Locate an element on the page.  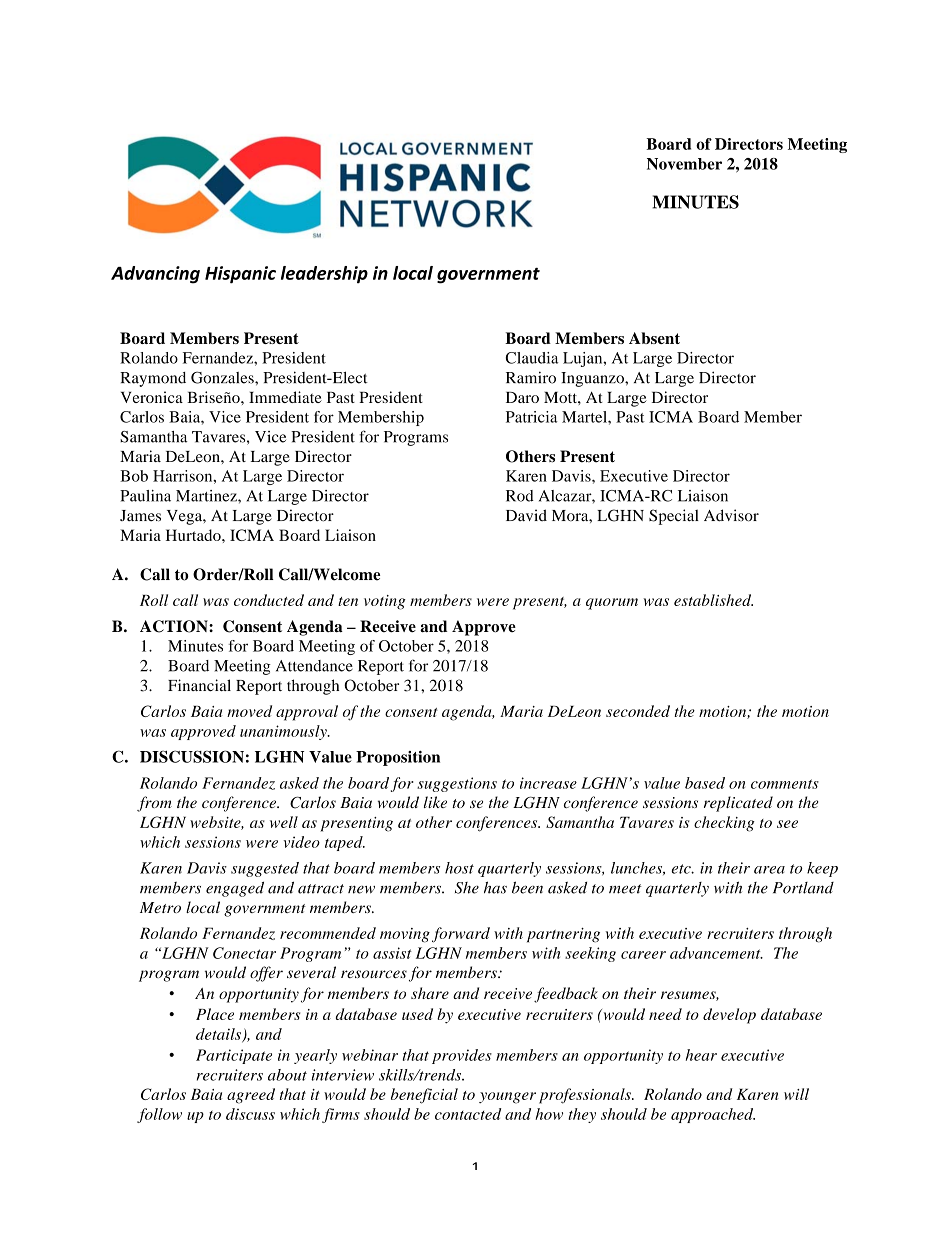
Advisor is located at coordinates (731, 515).
